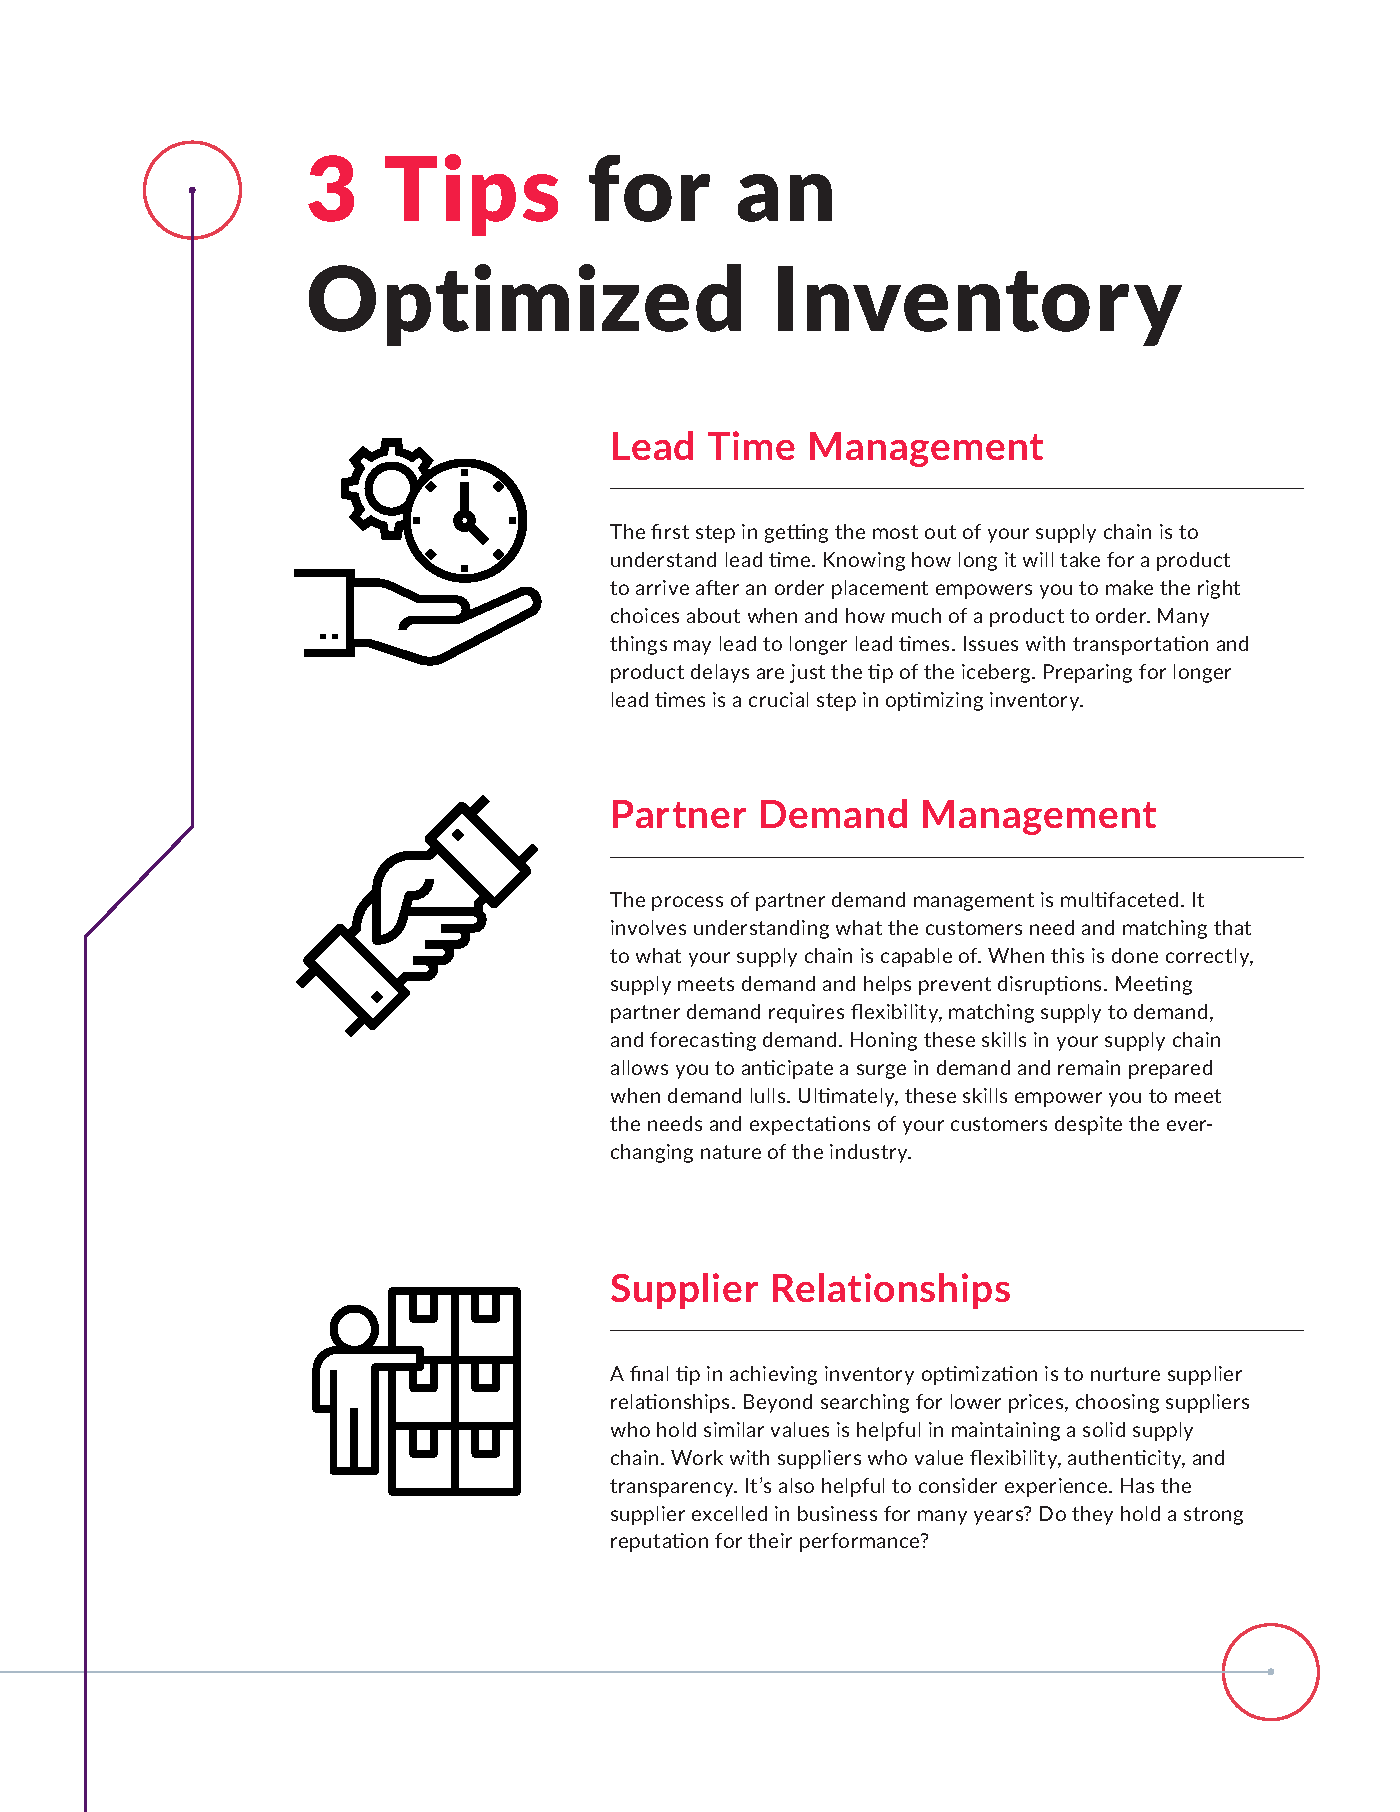 This screenshot has height=1812, width=1400. What do you see at coordinates (807, 673) in the screenshot?
I see `just` at bounding box center [807, 673].
